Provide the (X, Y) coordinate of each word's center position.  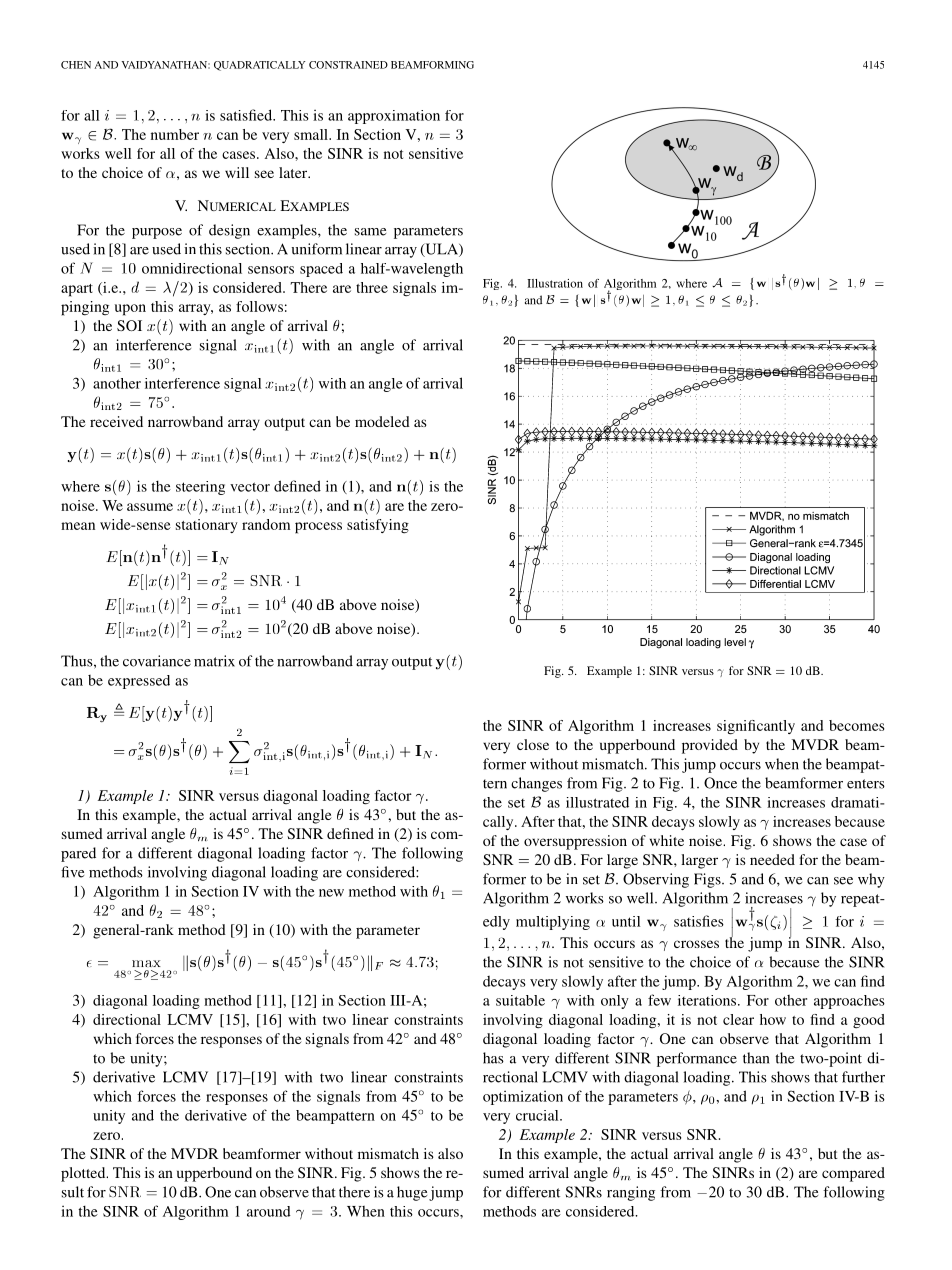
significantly (756, 727)
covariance (157, 661)
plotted (84, 1174)
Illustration (555, 283)
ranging (631, 1193)
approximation (394, 117)
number (175, 134)
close (533, 744)
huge (412, 1193)
